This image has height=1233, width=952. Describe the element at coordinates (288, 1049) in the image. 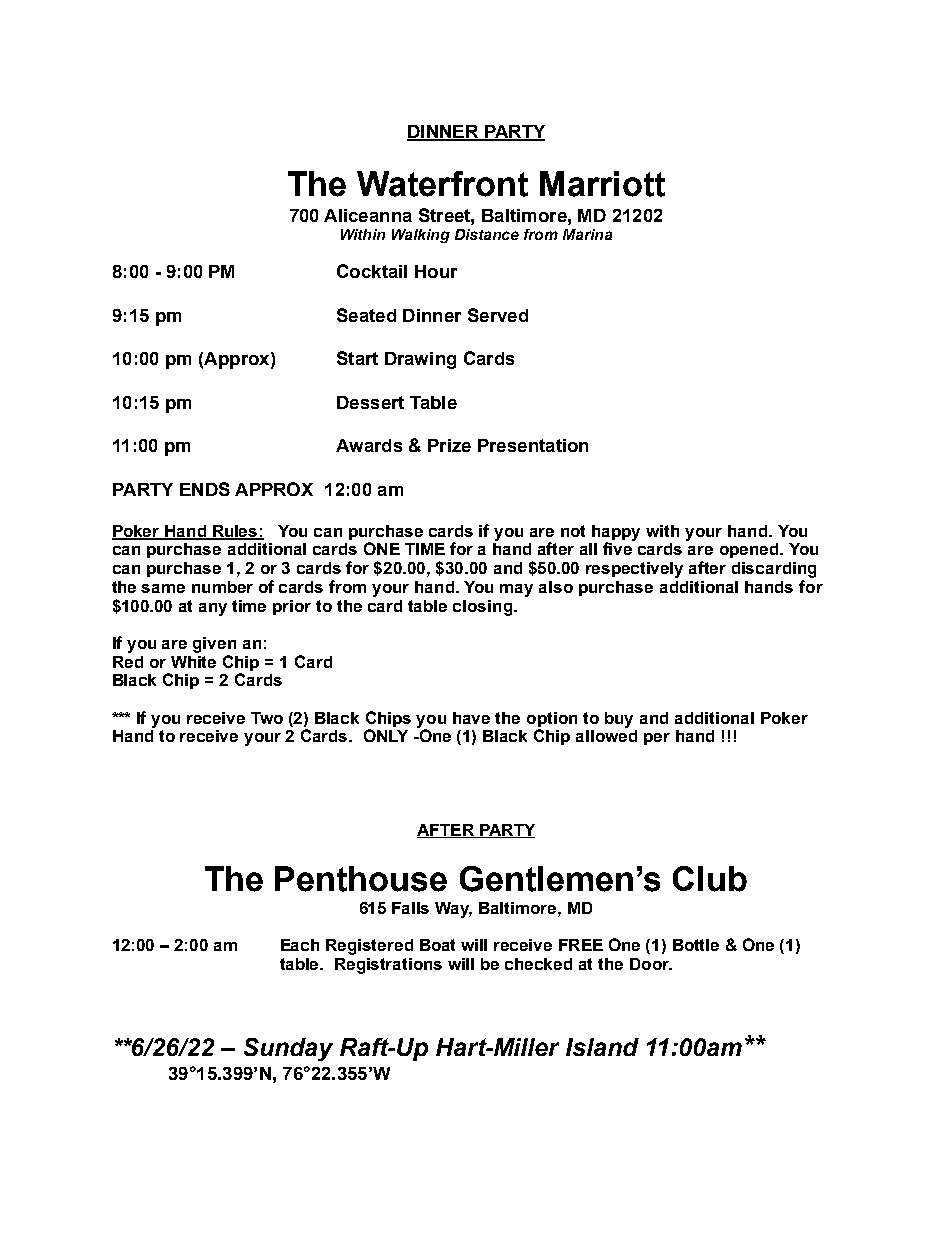

I see `Sunday` at that location.
